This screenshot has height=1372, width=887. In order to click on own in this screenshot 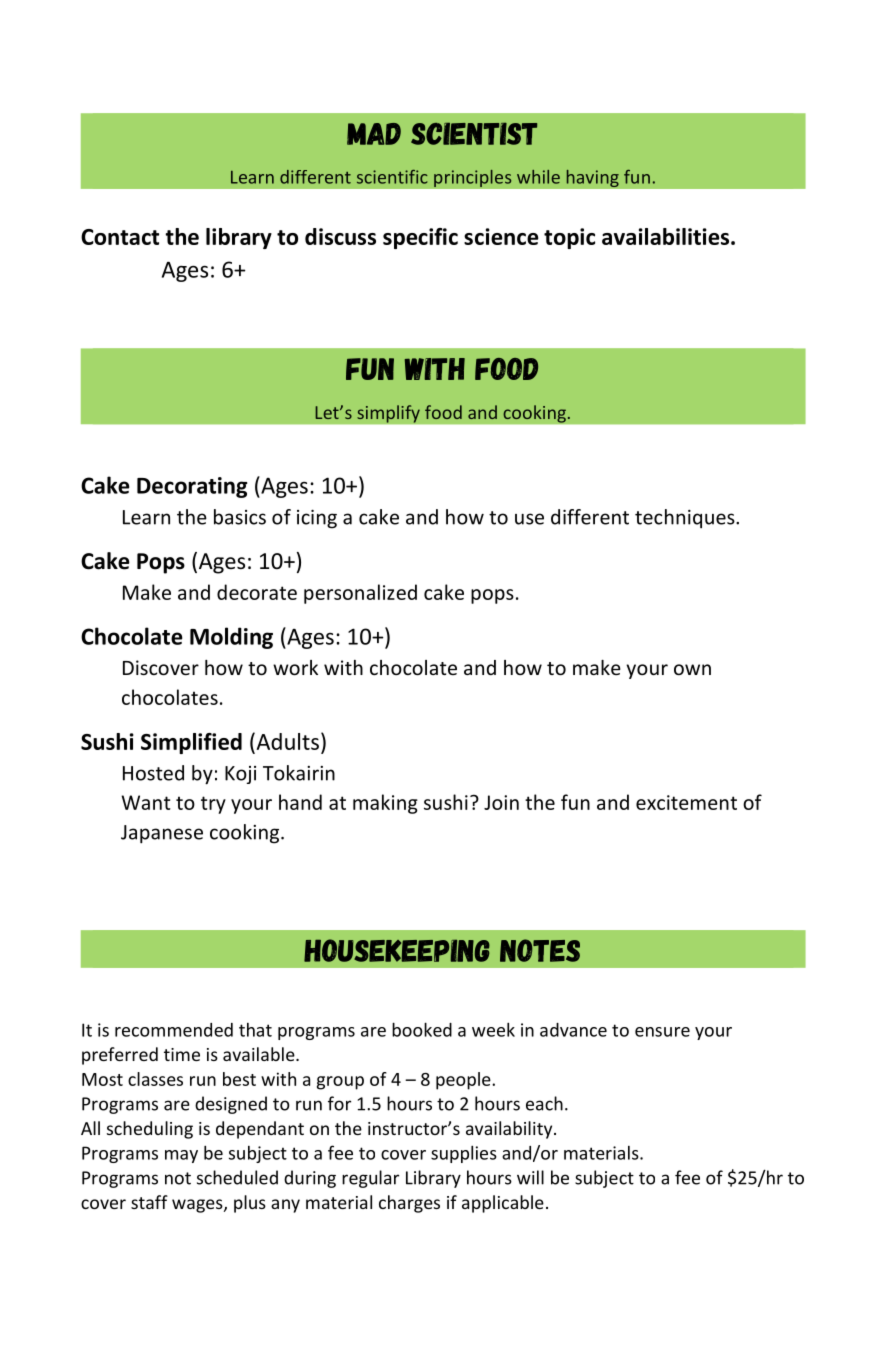, I will do `click(692, 669)`.
